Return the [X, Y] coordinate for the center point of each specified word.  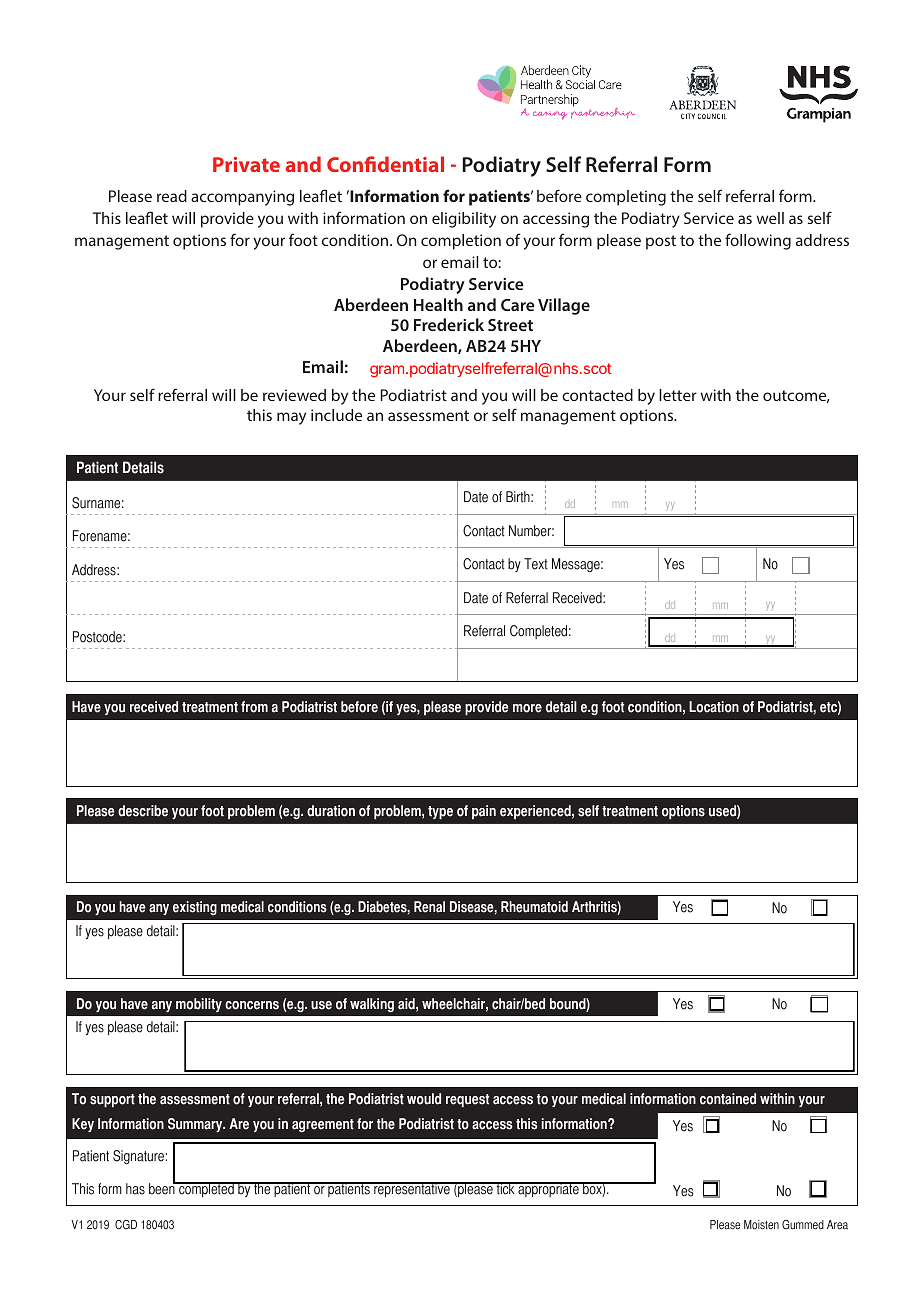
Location [714, 707]
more [527, 708]
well [770, 218]
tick [505, 1188]
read [172, 196]
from [254, 707]
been [163, 1188]
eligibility [464, 220]
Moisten [761, 1225]
